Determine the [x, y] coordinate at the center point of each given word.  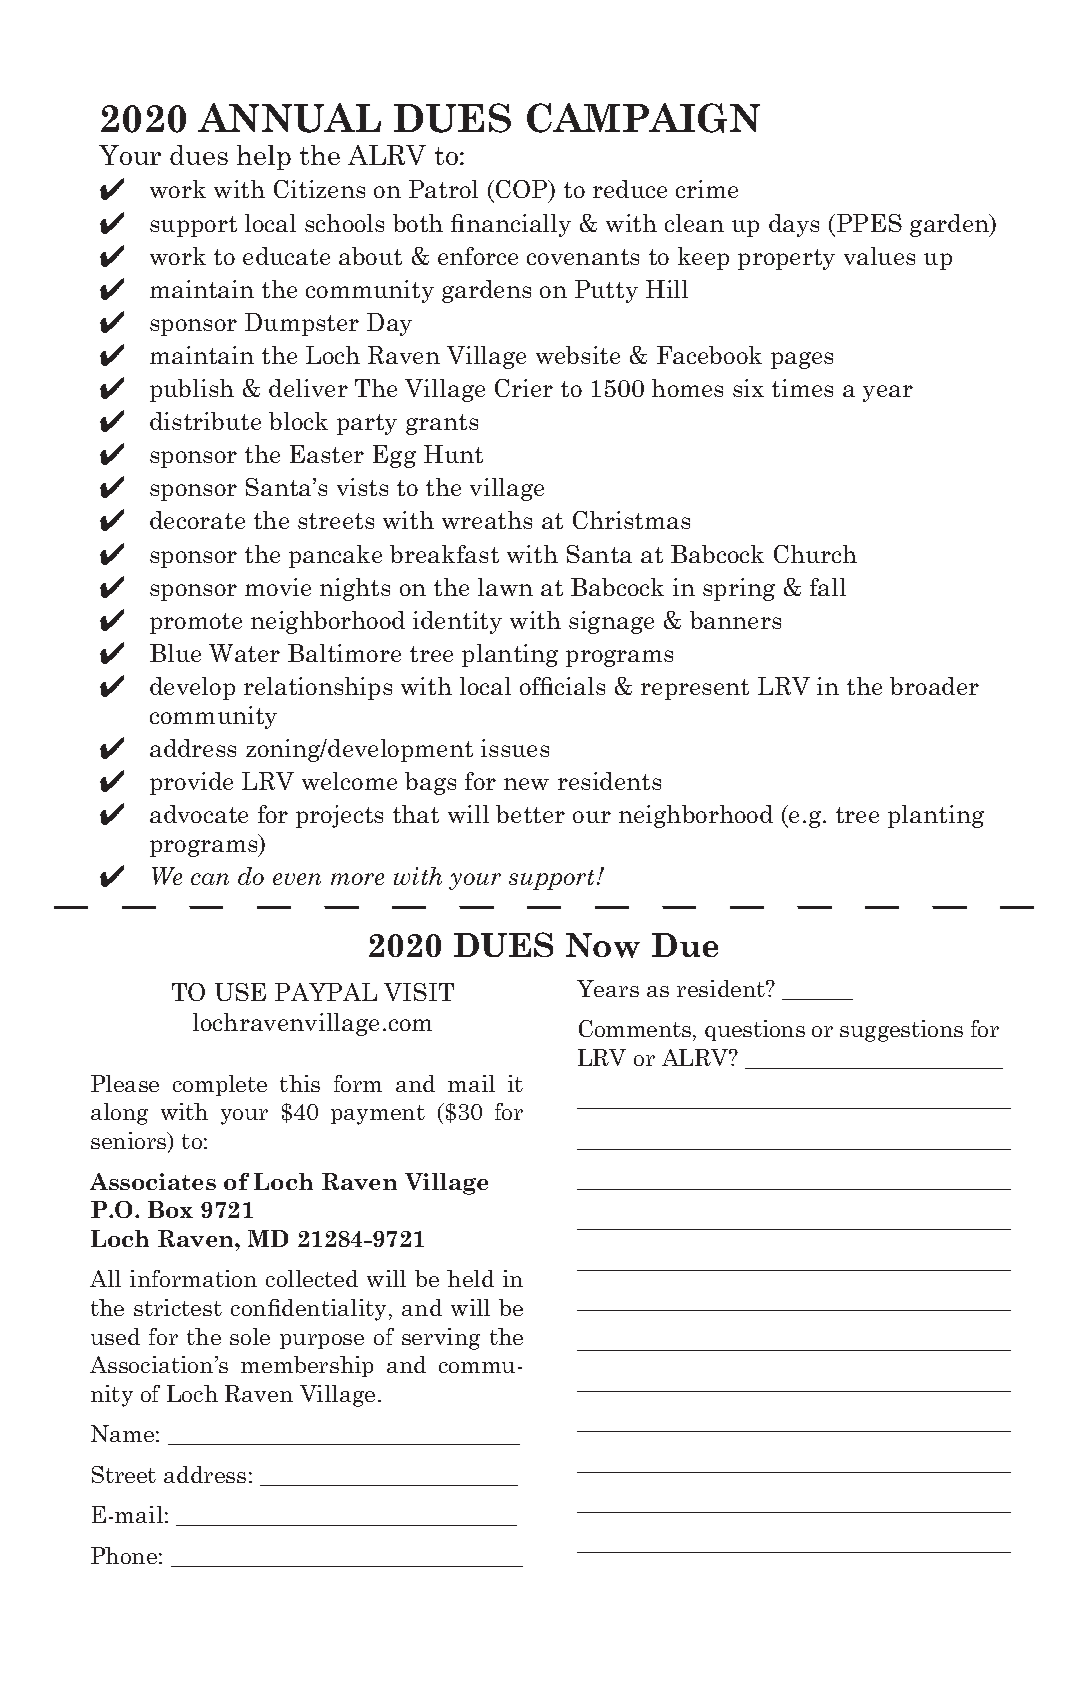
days [794, 225]
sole [250, 1336]
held [470, 1278]
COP [523, 191]
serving [441, 1339]
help [264, 157]
